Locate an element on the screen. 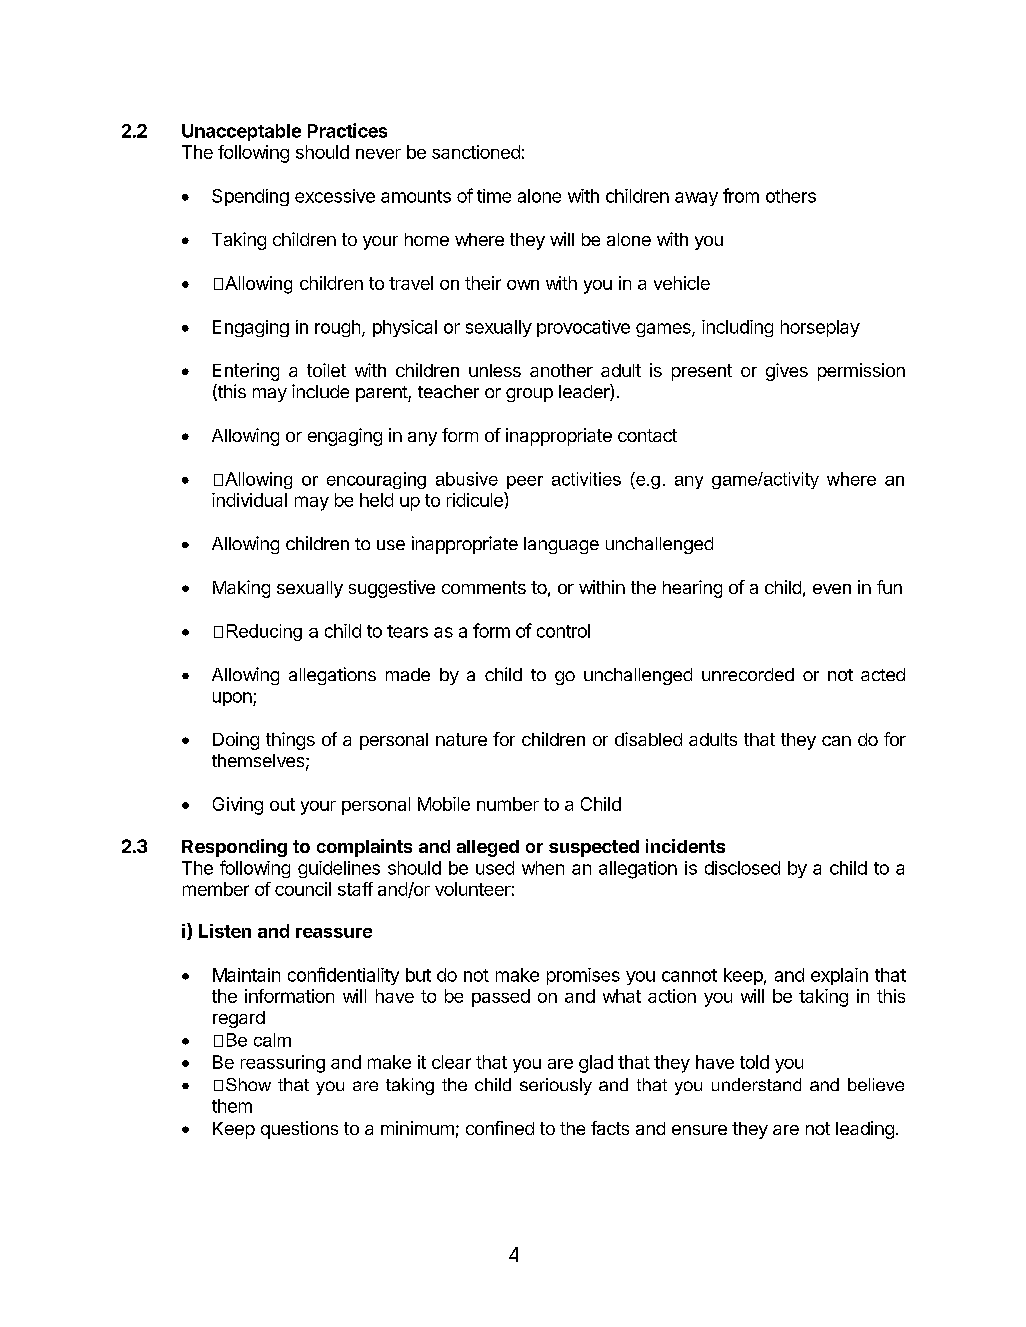  council is located at coordinates (303, 889).
